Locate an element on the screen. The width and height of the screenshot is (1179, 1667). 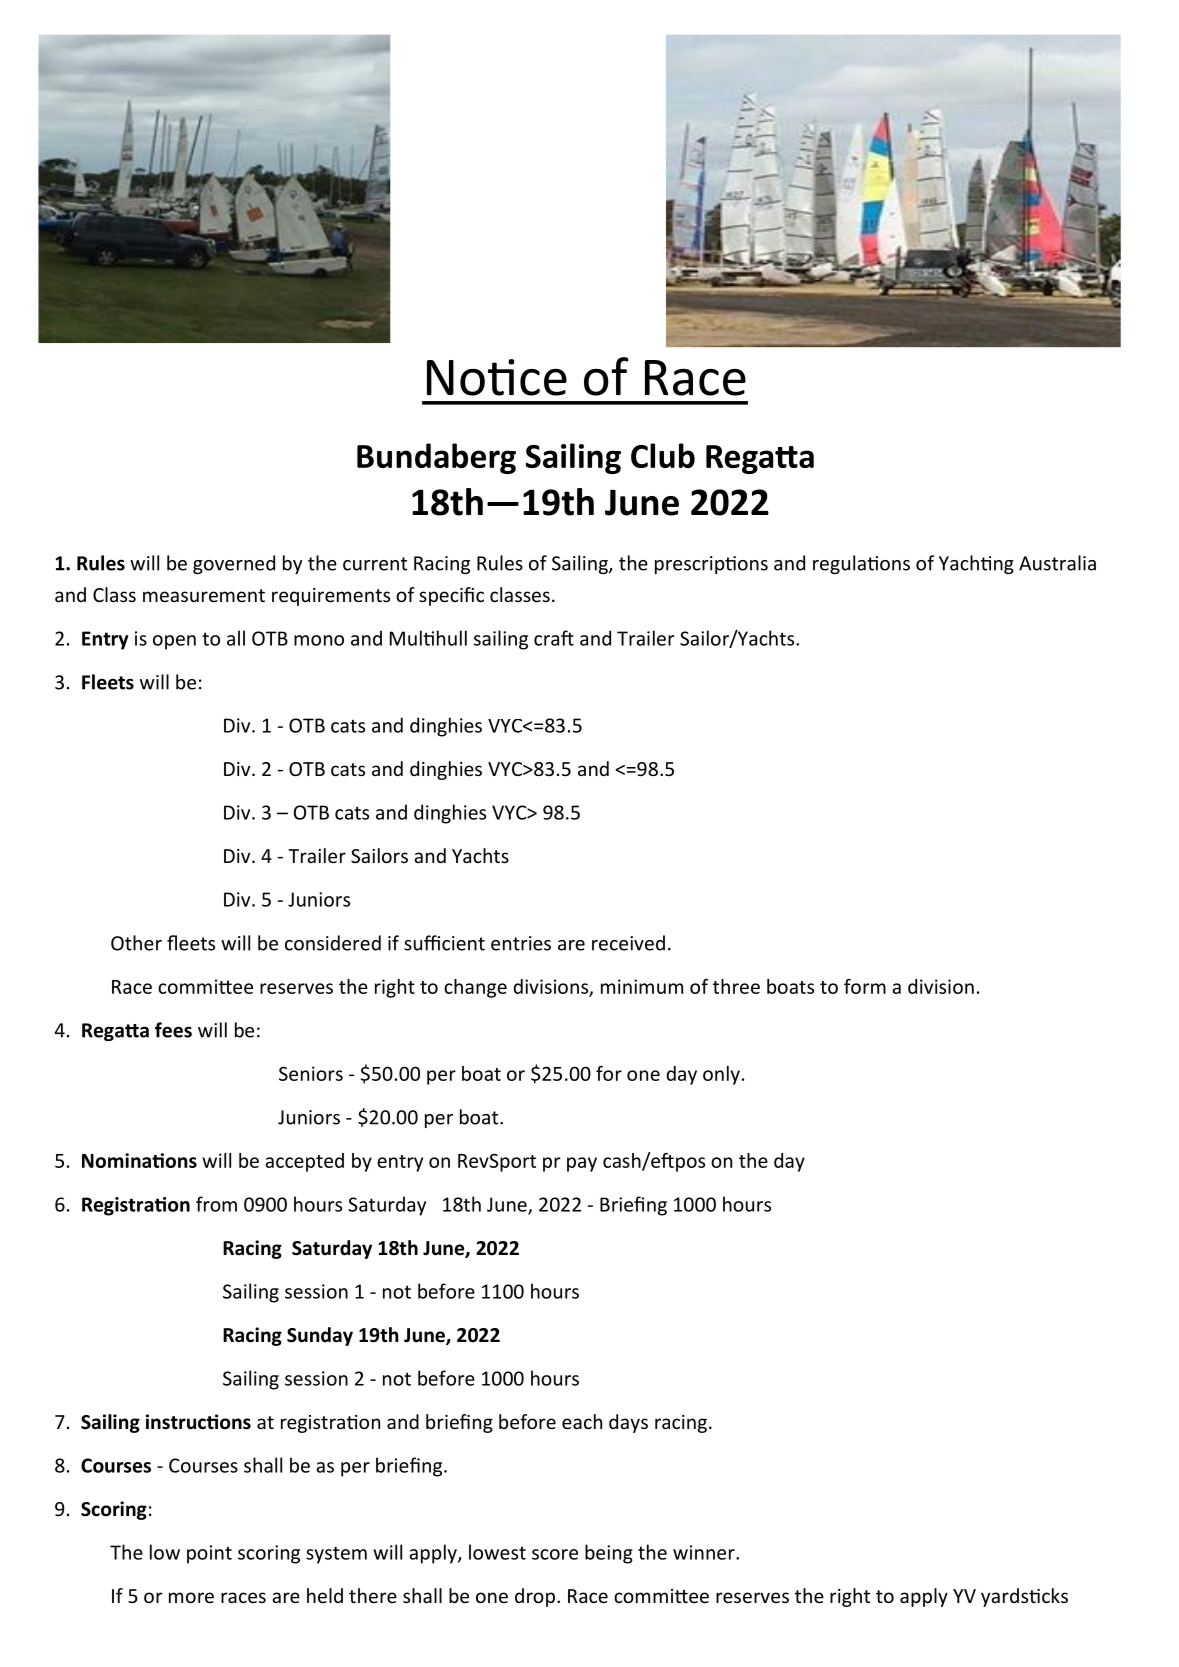
minimum is located at coordinates (642, 986).
